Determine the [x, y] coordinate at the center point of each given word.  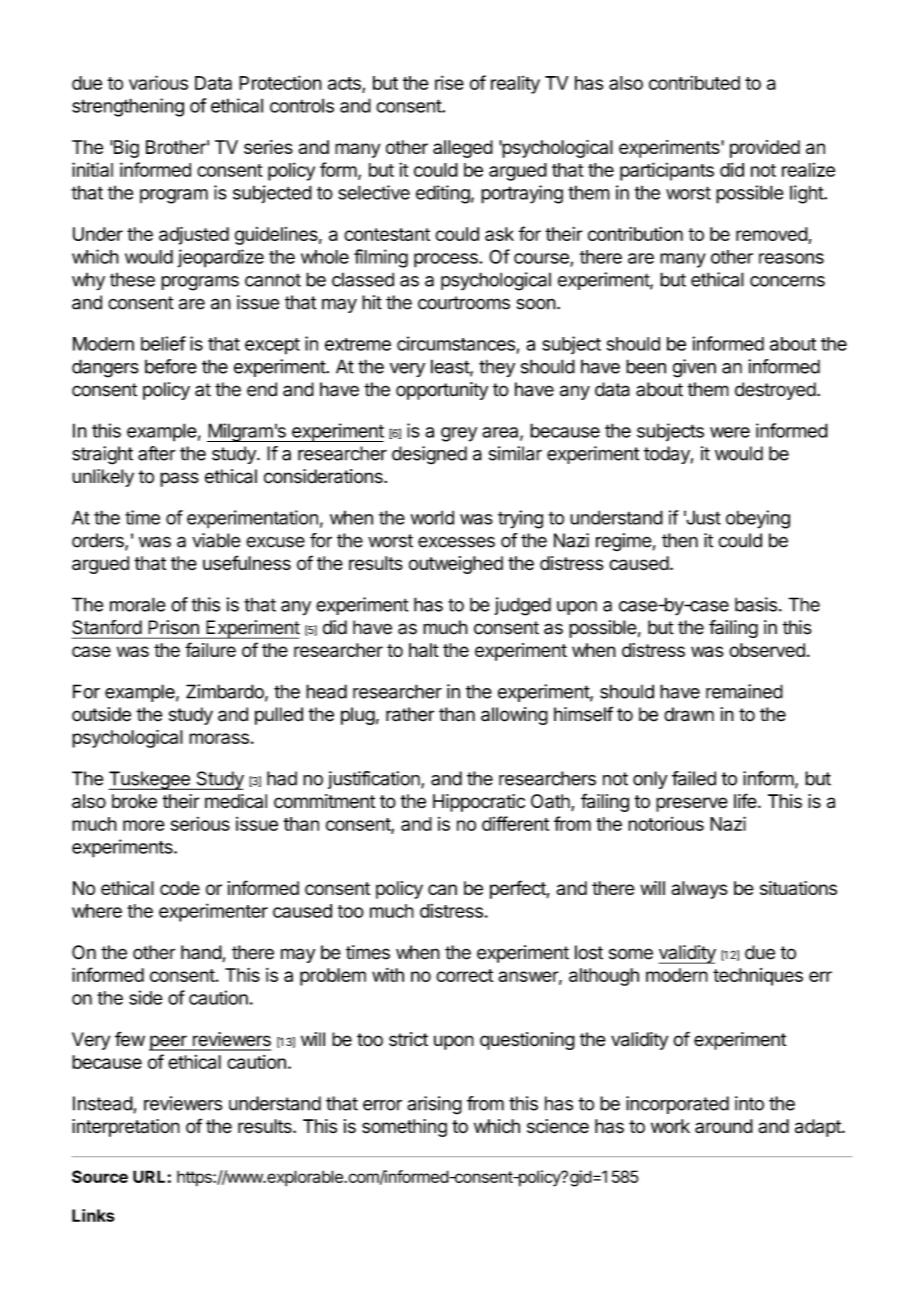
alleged [463, 149]
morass [219, 738]
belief [163, 343]
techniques [758, 977]
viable [216, 540]
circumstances [456, 343]
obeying [758, 519]
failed [694, 778]
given [694, 368]
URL [149, 1176]
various [158, 82]
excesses [456, 542]
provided [765, 149]
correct [464, 975]
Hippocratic [479, 803]
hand [201, 952]
